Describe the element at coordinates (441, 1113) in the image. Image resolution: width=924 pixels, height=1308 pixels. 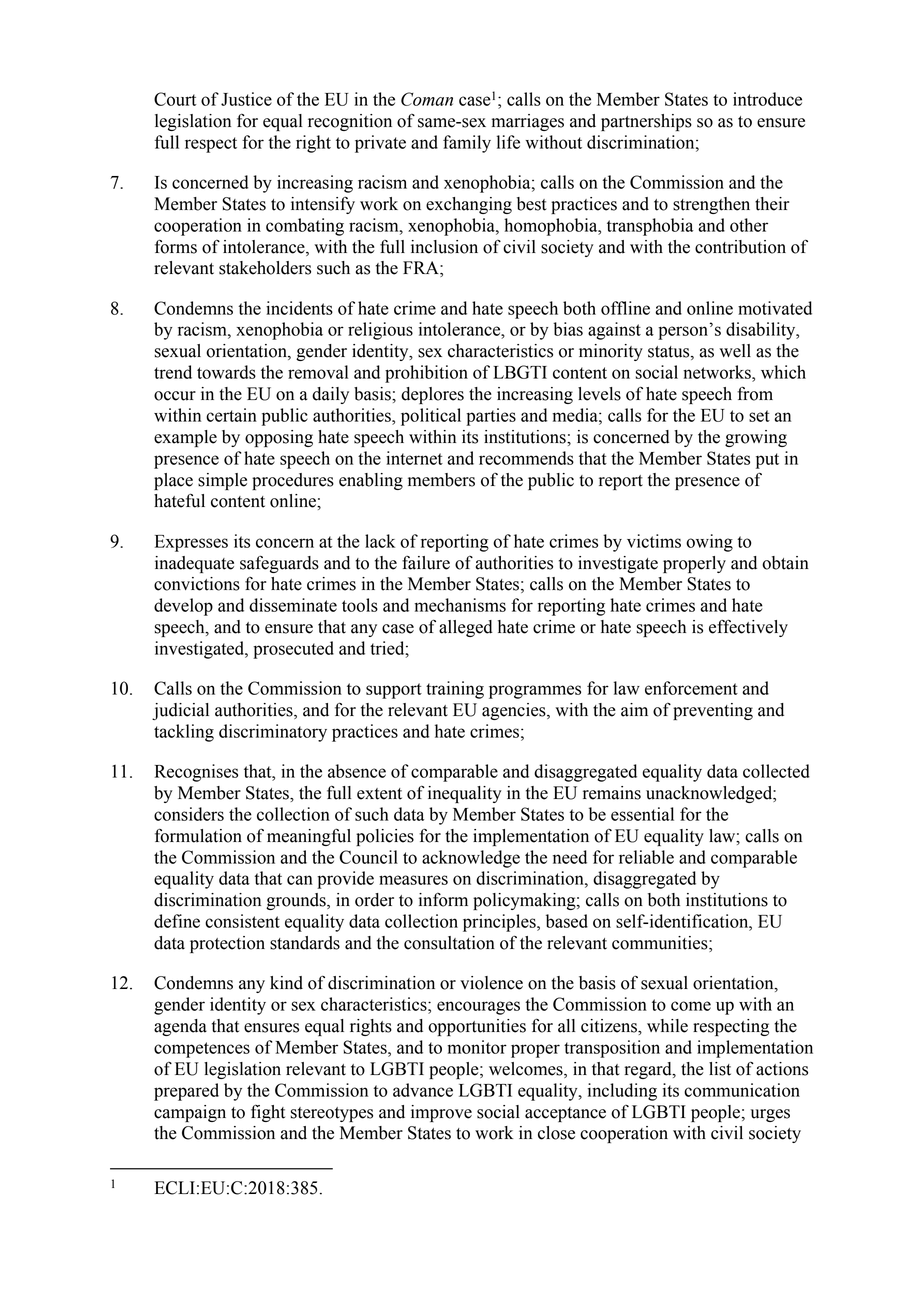
I see `improve` at that location.
